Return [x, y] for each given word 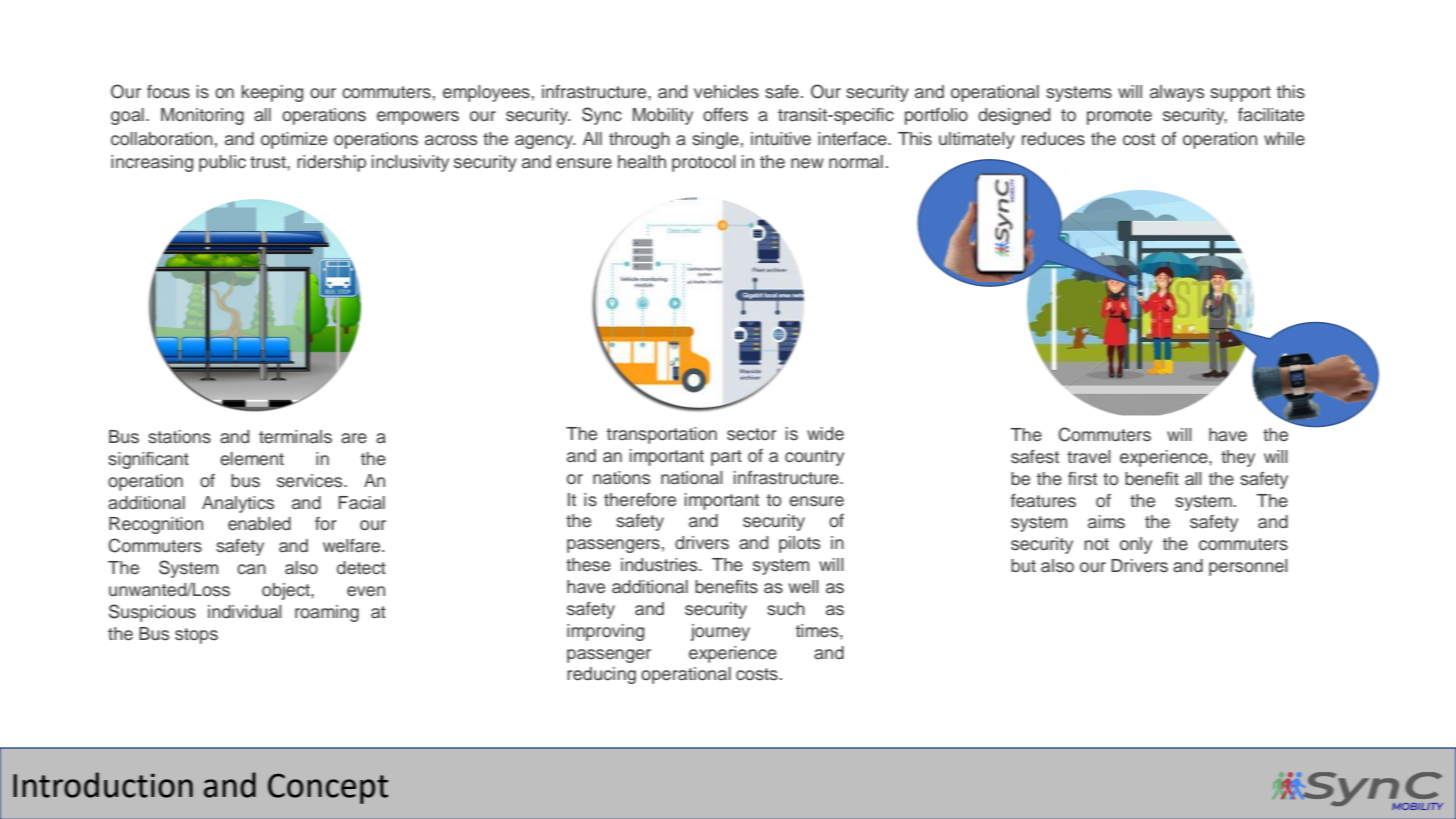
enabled [259, 524]
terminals [295, 437]
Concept [328, 788]
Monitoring [202, 116]
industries [660, 565]
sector [751, 434]
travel [1089, 457]
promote [1119, 117]
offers [725, 115]
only [1136, 545]
